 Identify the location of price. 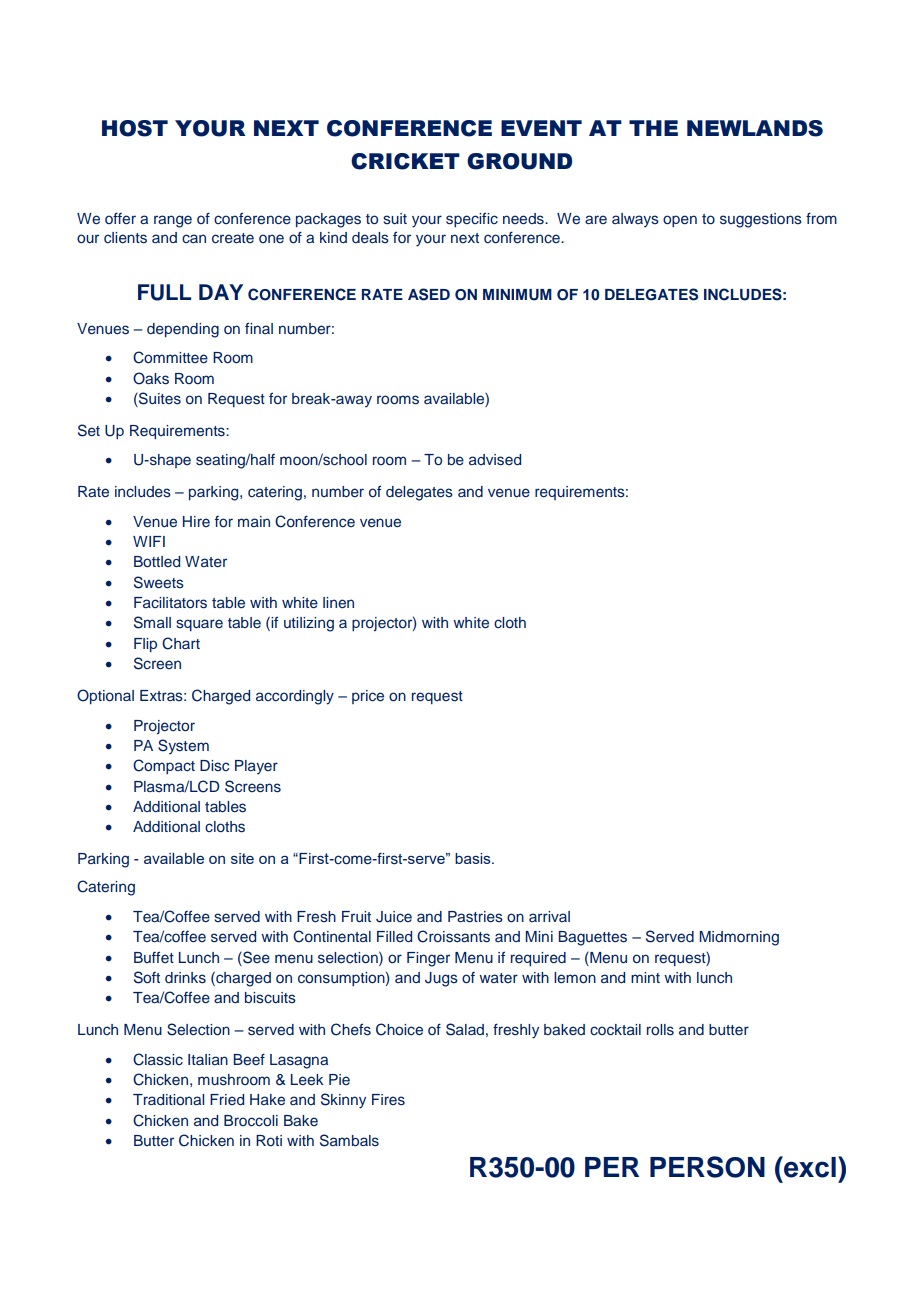
(368, 697).
